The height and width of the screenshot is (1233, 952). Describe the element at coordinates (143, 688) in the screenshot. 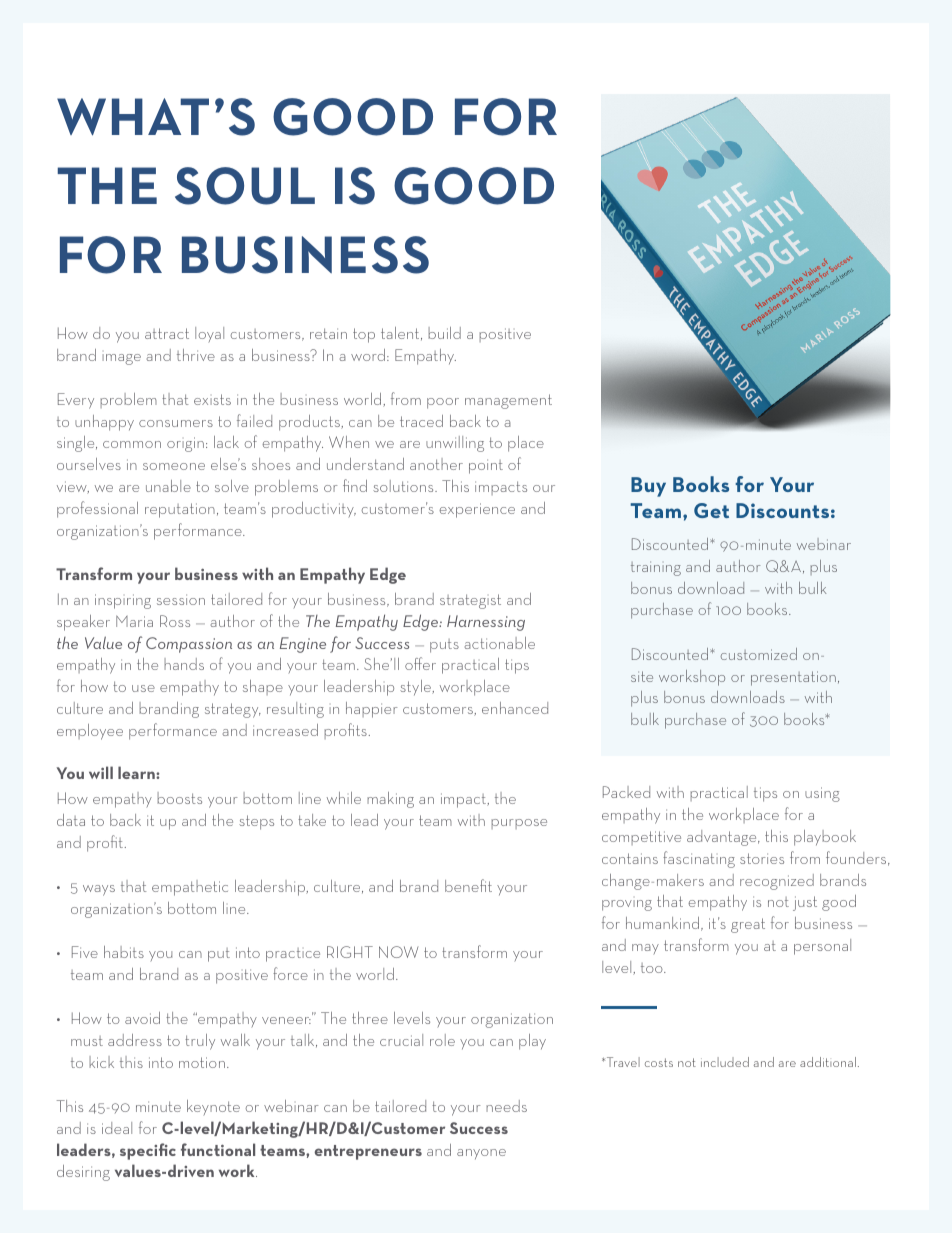

I see `use` at that location.
